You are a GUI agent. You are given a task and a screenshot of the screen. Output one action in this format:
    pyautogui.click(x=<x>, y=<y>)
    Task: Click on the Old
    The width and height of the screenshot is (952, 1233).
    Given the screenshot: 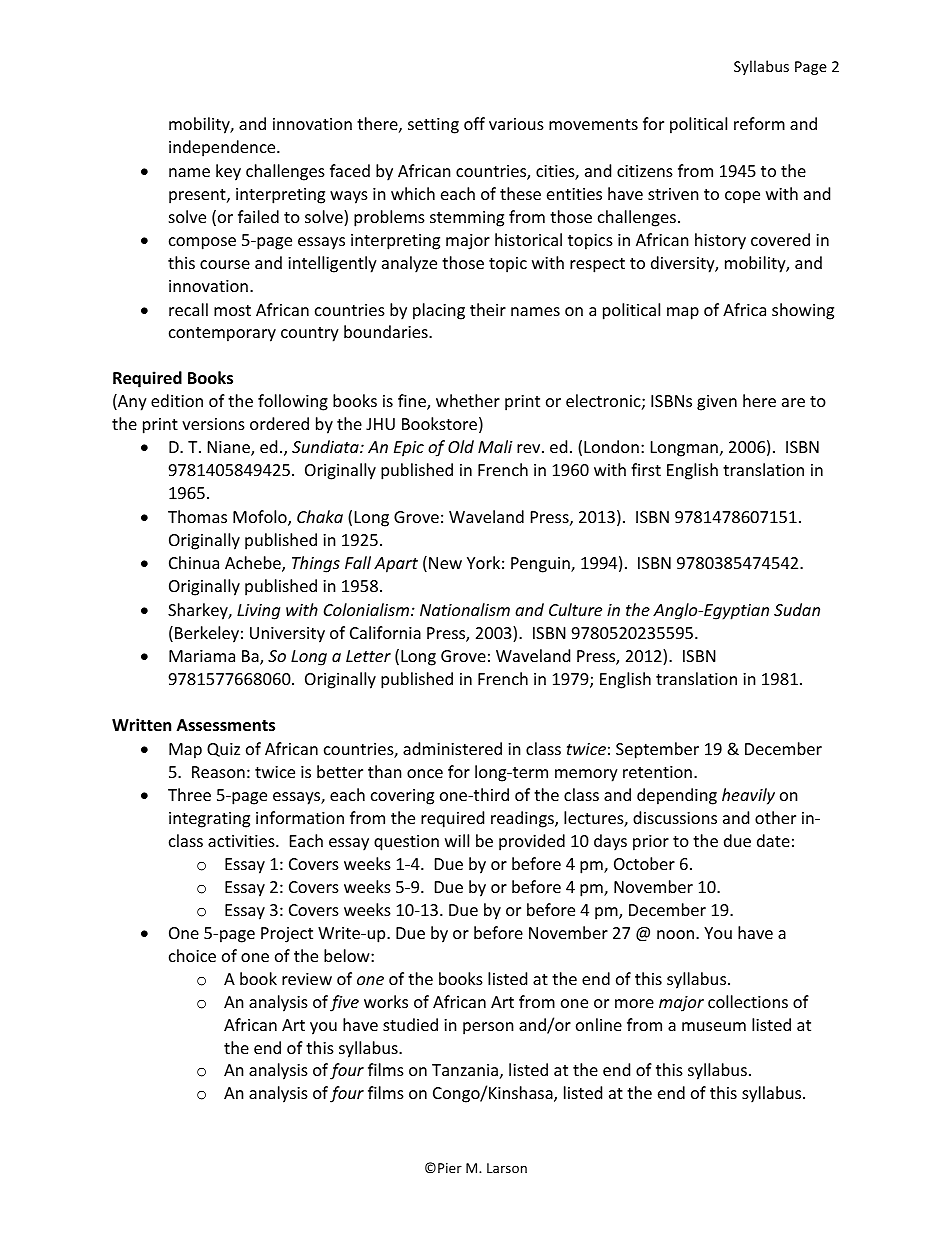 What is the action you would take?
    pyautogui.click(x=461, y=446)
